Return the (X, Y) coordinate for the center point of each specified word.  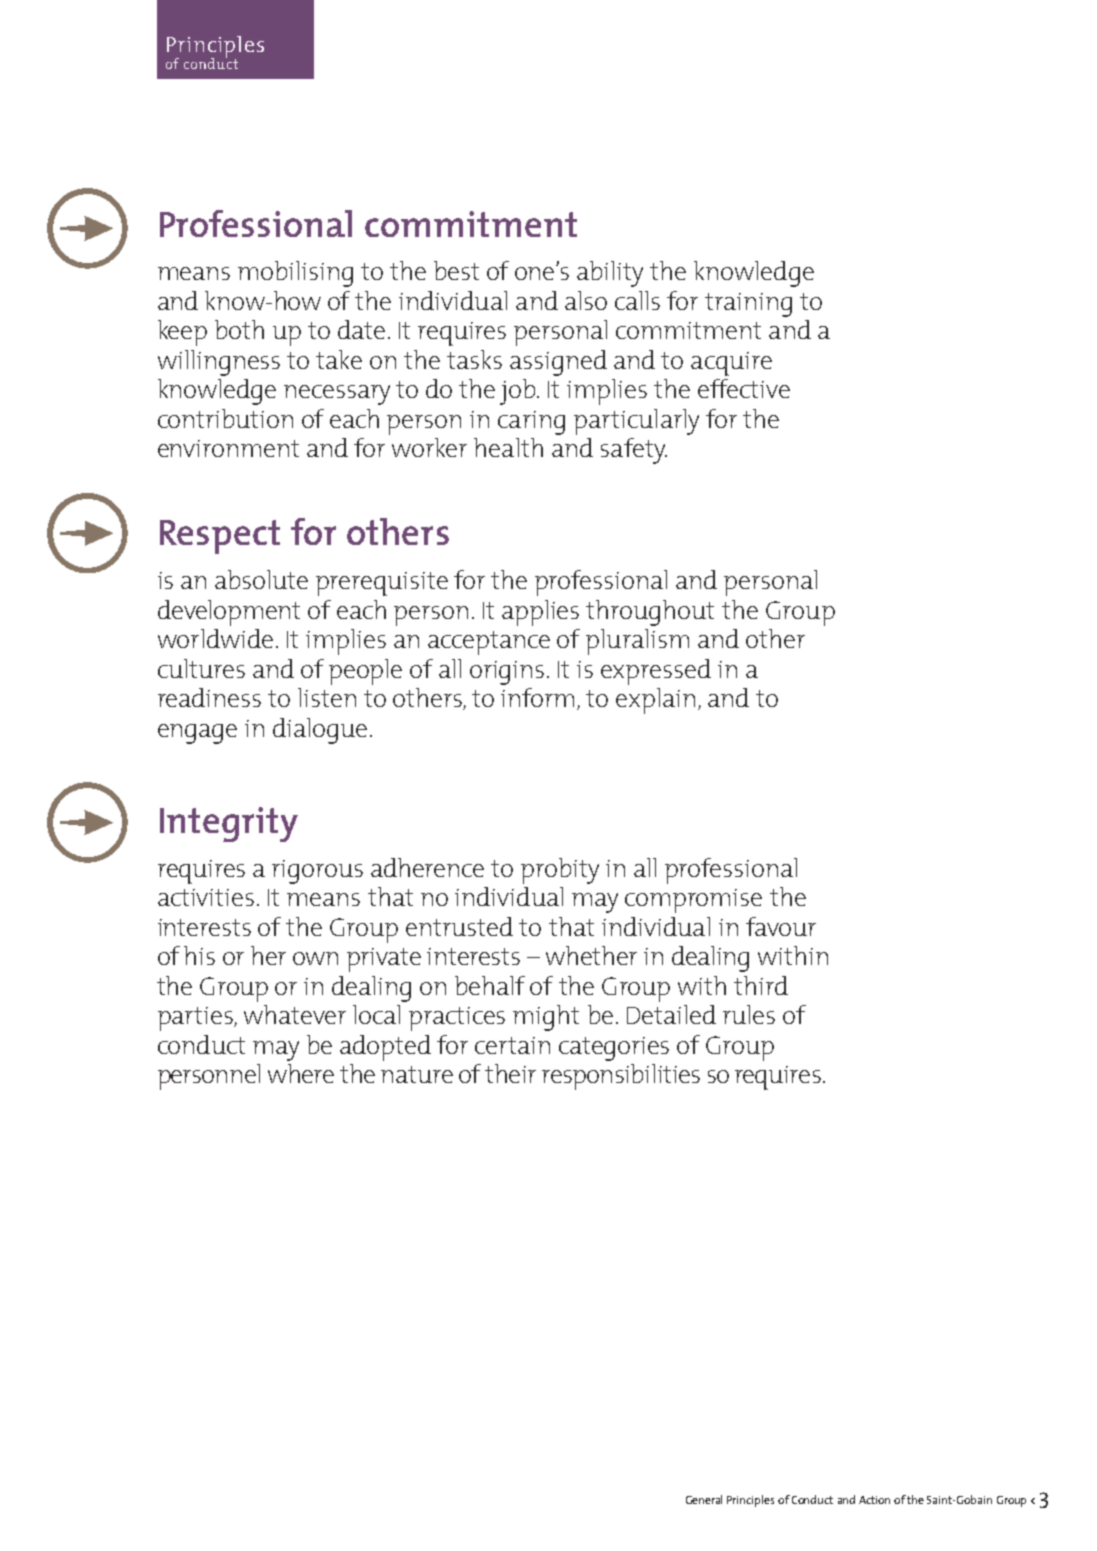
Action (874, 1500)
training (748, 305)
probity (560, 871)
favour (781, 926)
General (704, 1499)
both (239, 329)
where (301, 1073)
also (586, 300)
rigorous (317, 872)
